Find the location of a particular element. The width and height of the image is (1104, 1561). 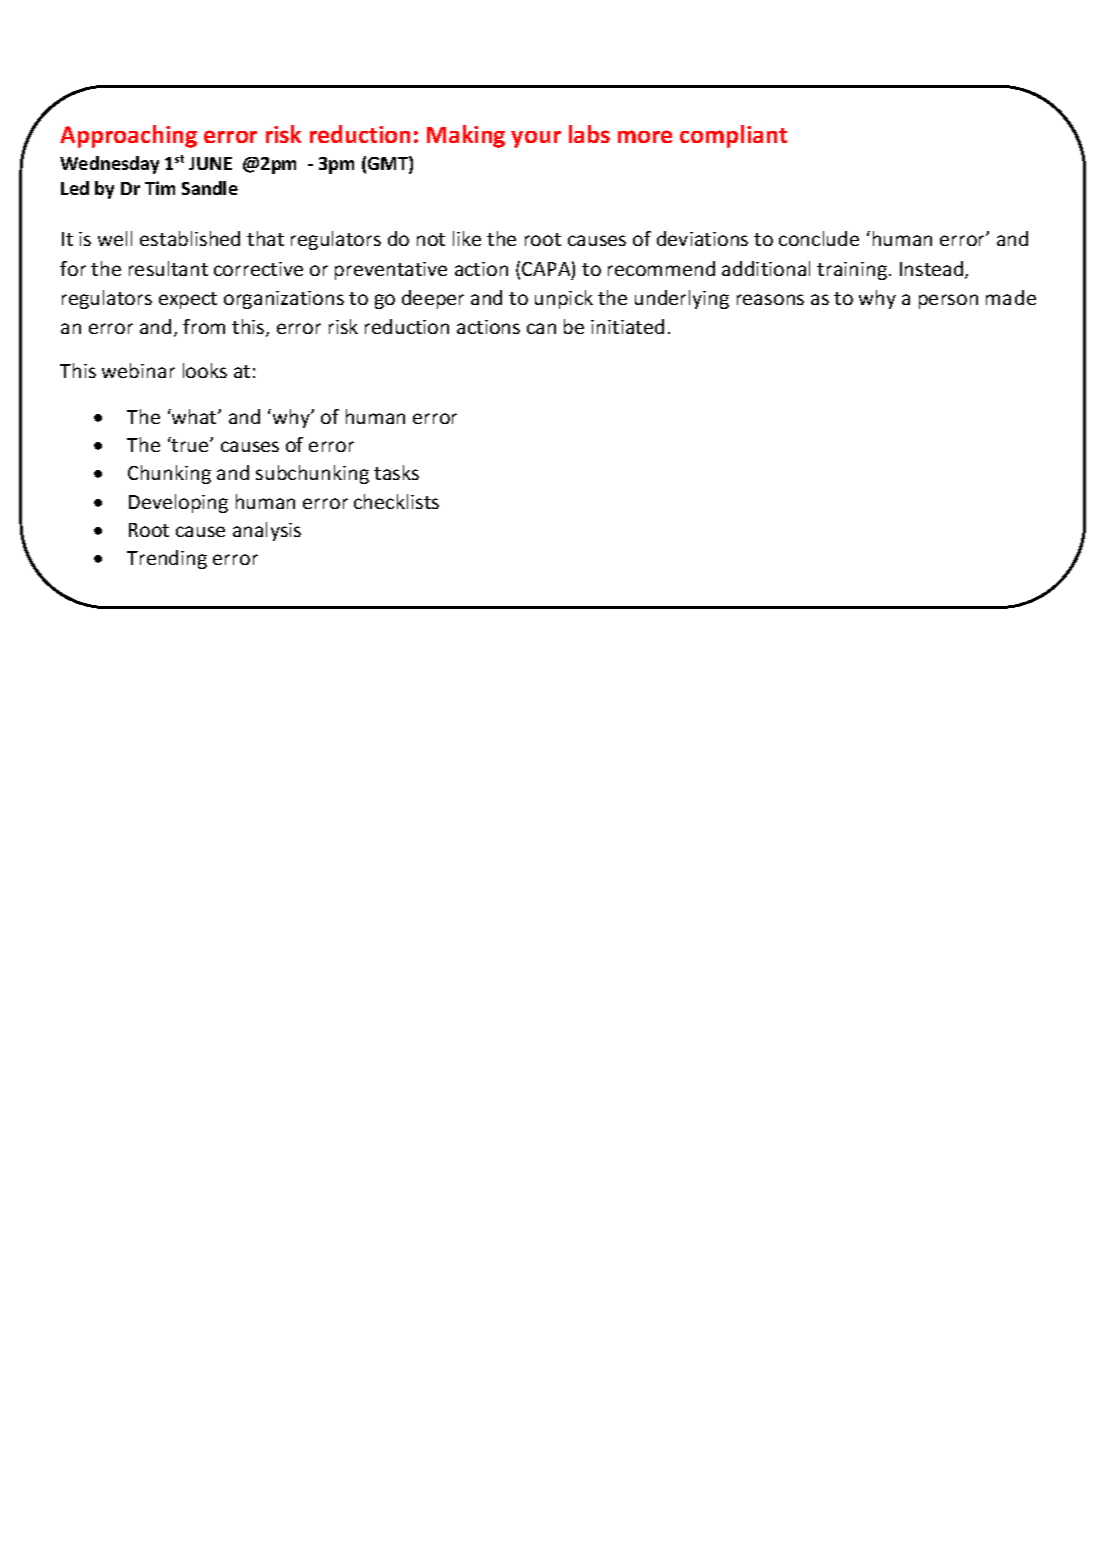

Instead is located at coordinates (933, 270).
